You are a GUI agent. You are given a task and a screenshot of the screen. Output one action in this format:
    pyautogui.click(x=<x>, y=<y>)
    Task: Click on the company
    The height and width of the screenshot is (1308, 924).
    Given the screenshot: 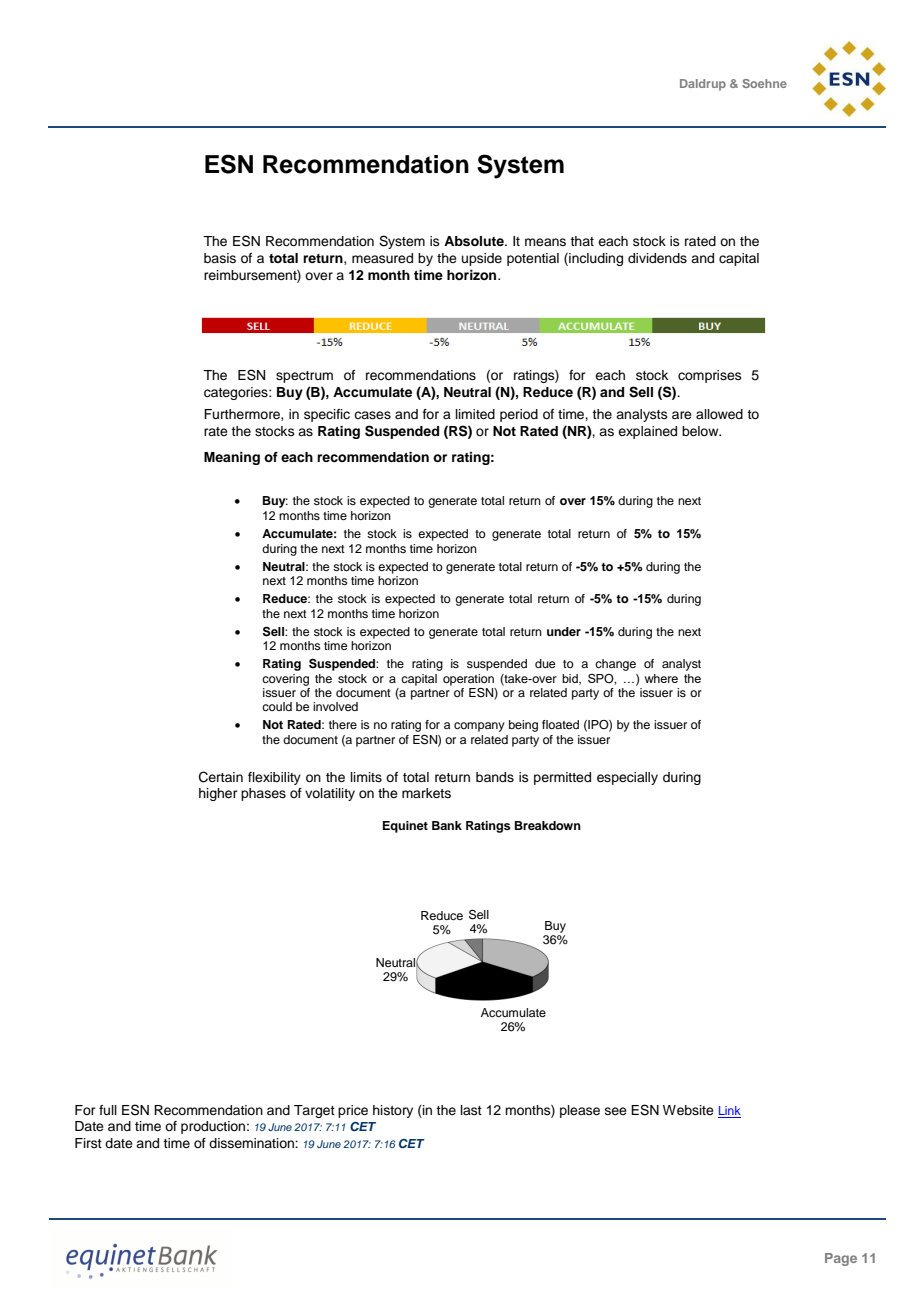 What is the action you would take?
    pyautogui.click(x=479, y=727)
